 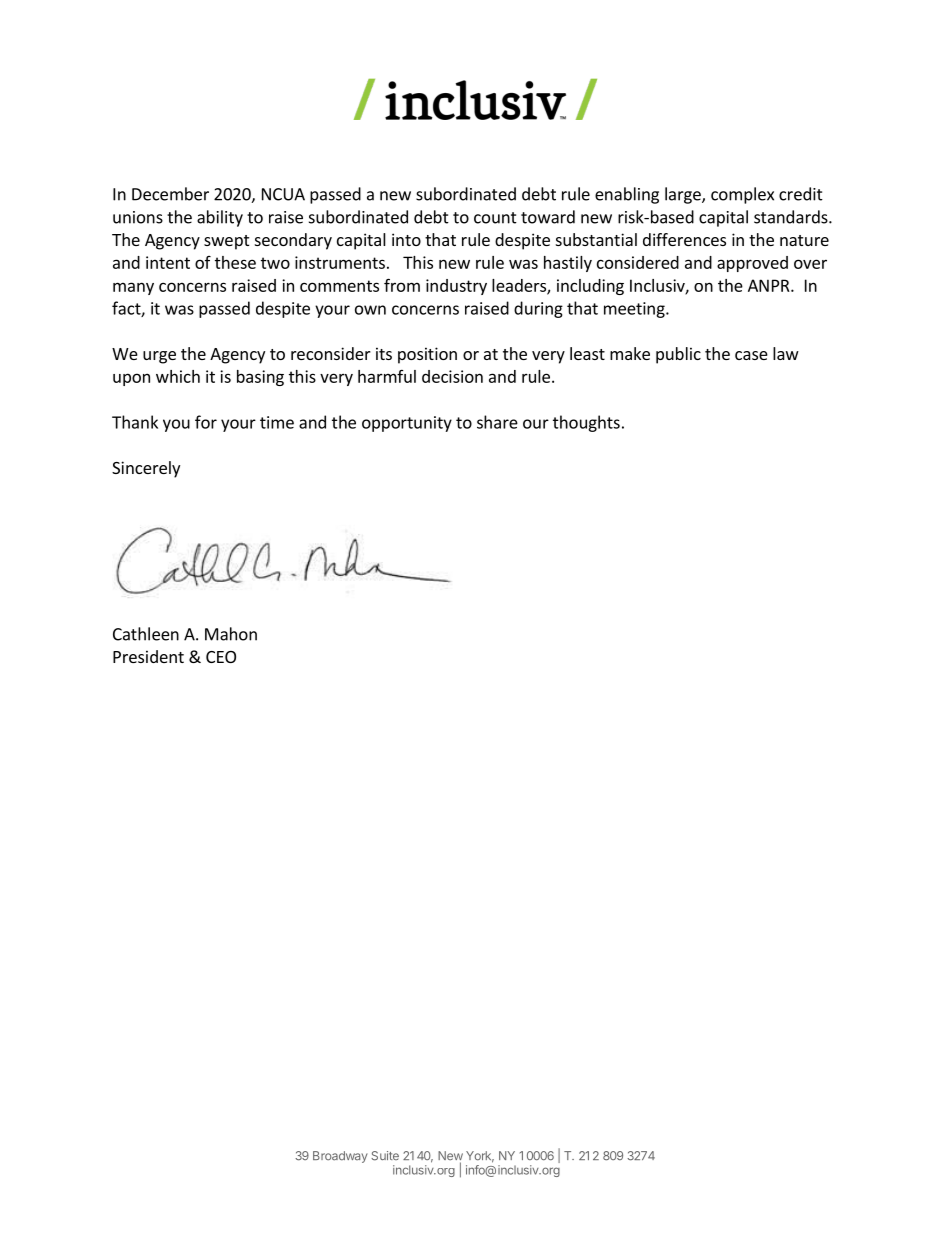 I want to click on CEO, so click(x=221, y=657).
